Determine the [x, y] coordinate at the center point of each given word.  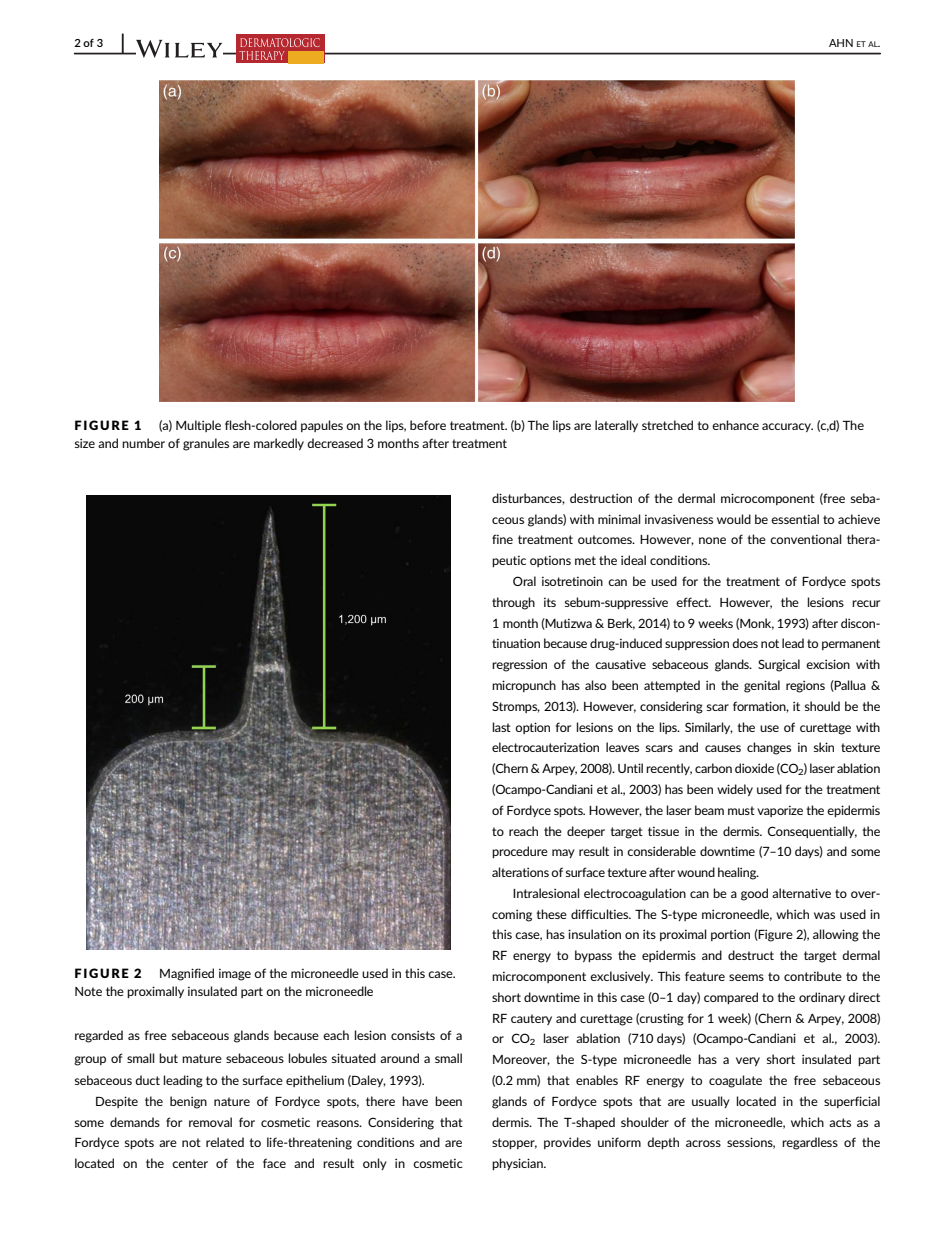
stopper [514, 1143]
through [513, 603]
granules [206, 444]
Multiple [198, 426]
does [745, 643]
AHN [841, 43]
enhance [735, 425]
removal [210, 1122]
